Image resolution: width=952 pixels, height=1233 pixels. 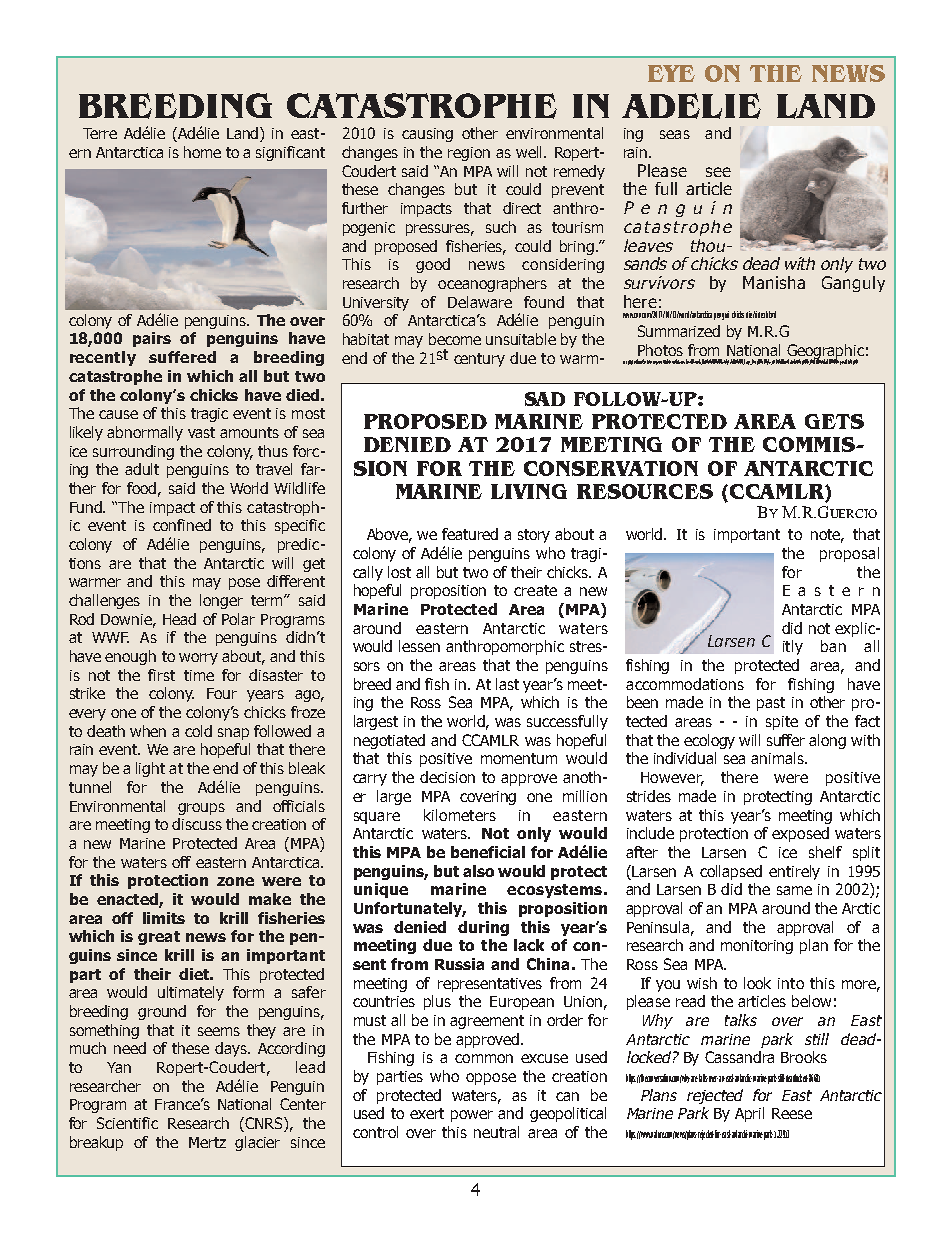 What do you see at coordinates (427, 135) in the screenshot?
I see `causing` at bounding box center [427, 135].
